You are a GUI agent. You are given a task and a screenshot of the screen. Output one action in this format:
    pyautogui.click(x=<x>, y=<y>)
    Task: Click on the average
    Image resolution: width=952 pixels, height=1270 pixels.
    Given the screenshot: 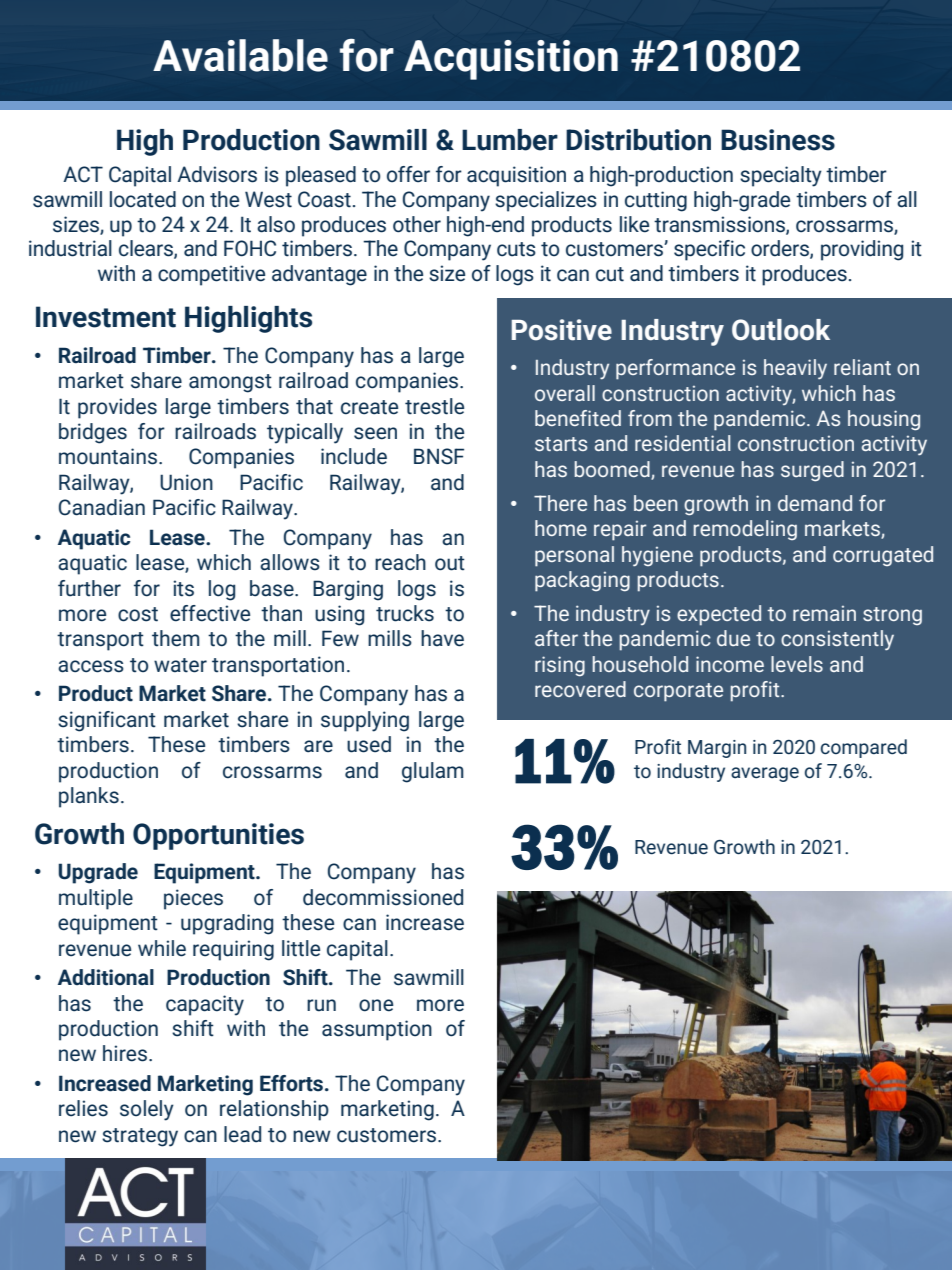 What is the action you would take?
    pyautogui.click(x=765, y=774)
